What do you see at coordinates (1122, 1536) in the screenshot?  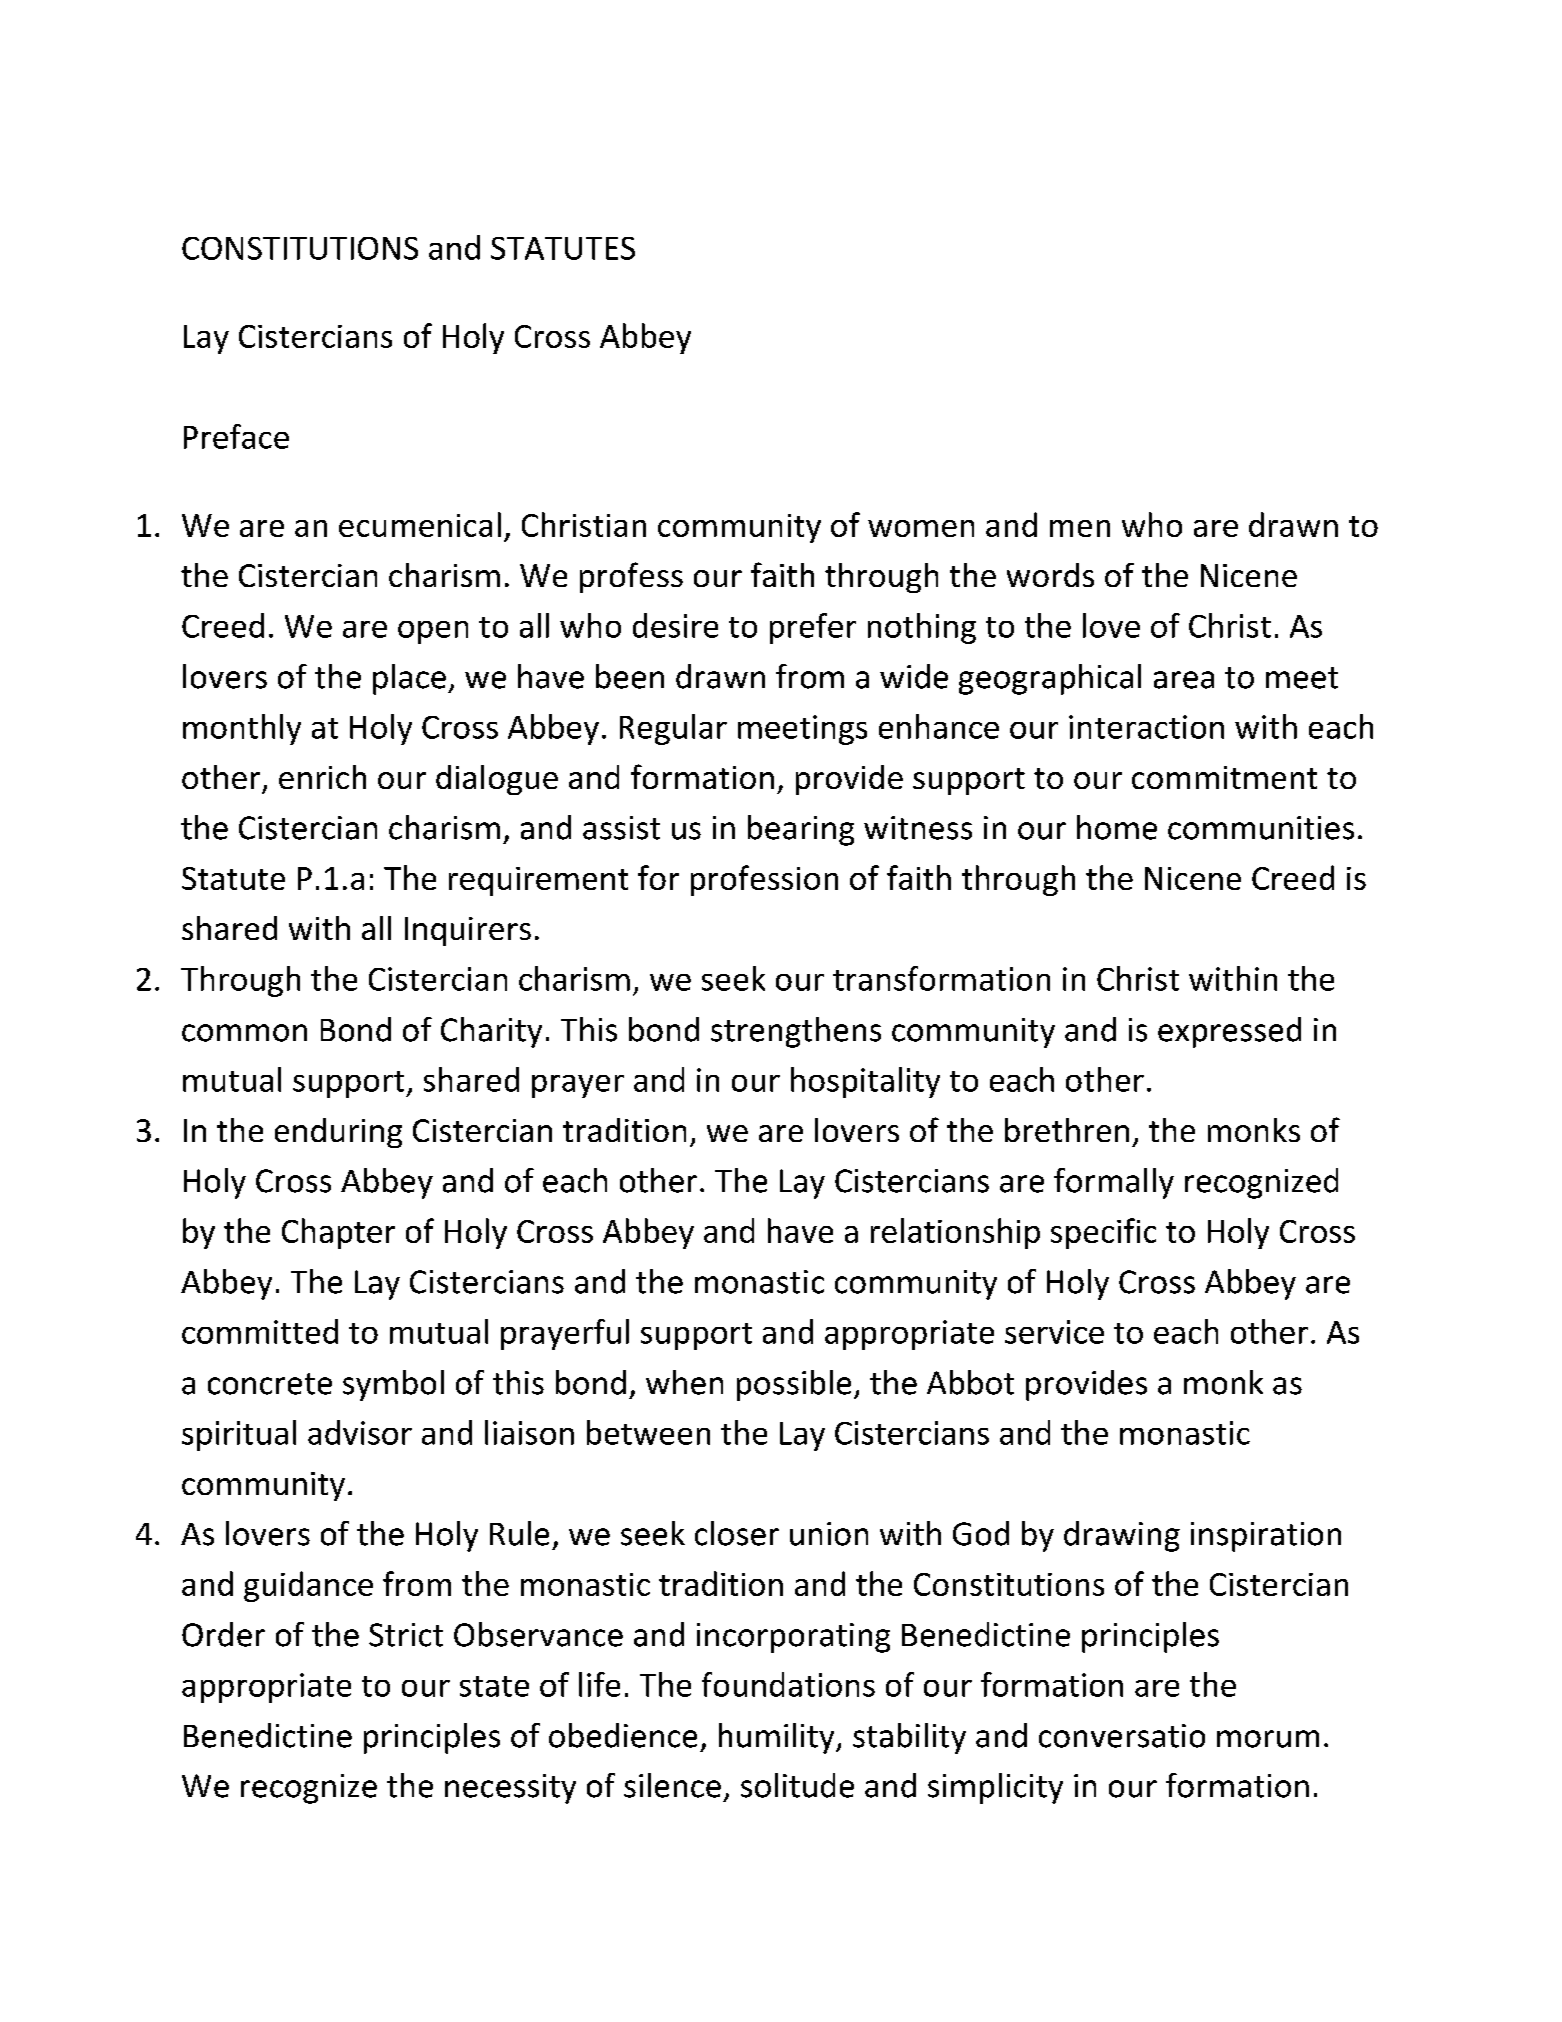 I see `drawing` at bounding box center [1122, 1536].
